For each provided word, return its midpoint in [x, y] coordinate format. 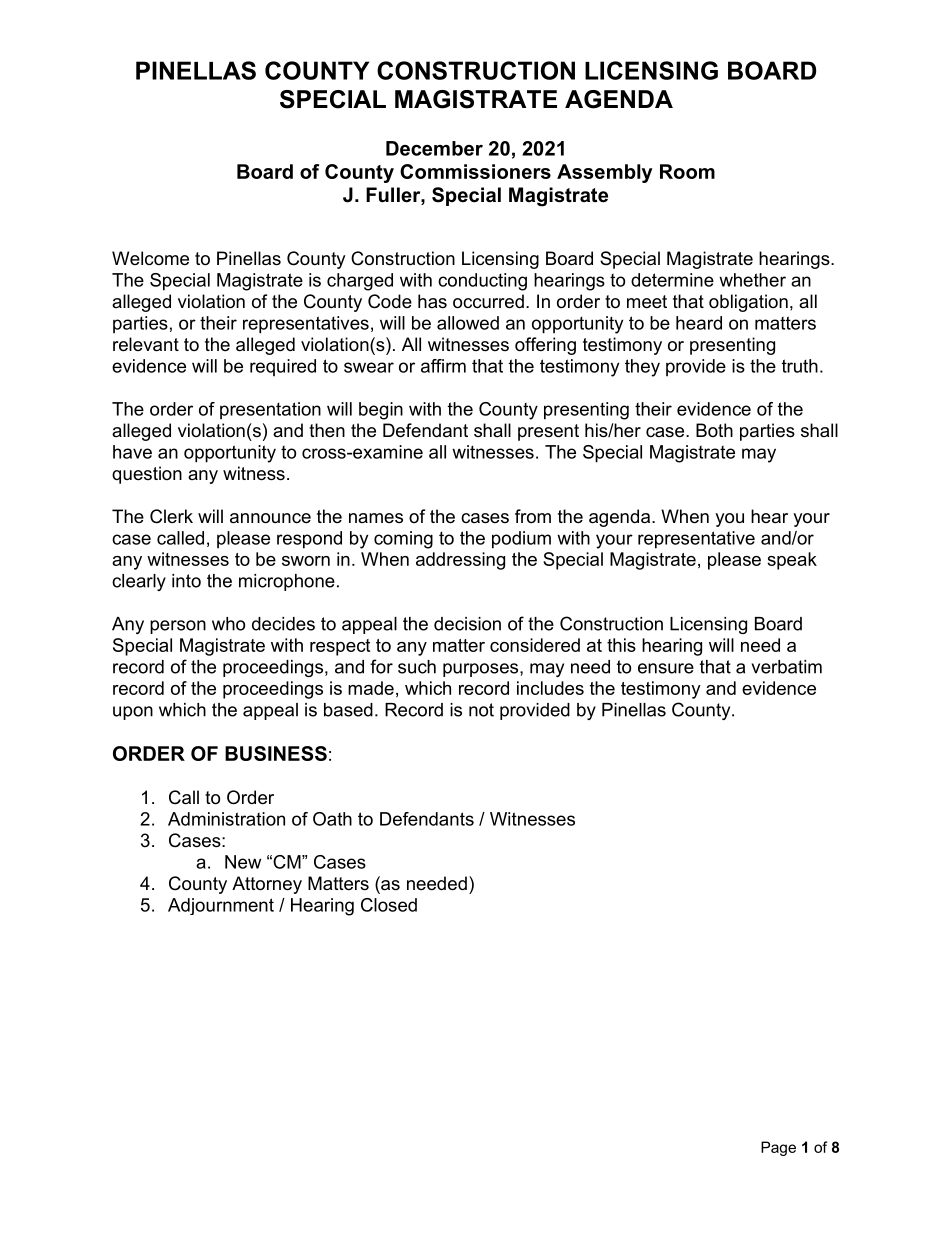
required [283, 367]
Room [687, 171]
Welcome [150, 258]
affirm [443, 366]
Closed [389, 905]
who [228, 624]
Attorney [267, 885]
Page [778, 1148]
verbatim [787, 667]
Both [714, 430]
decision [467, 624]
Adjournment [221, 906]
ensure [666, 668]
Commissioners [475, 171]
